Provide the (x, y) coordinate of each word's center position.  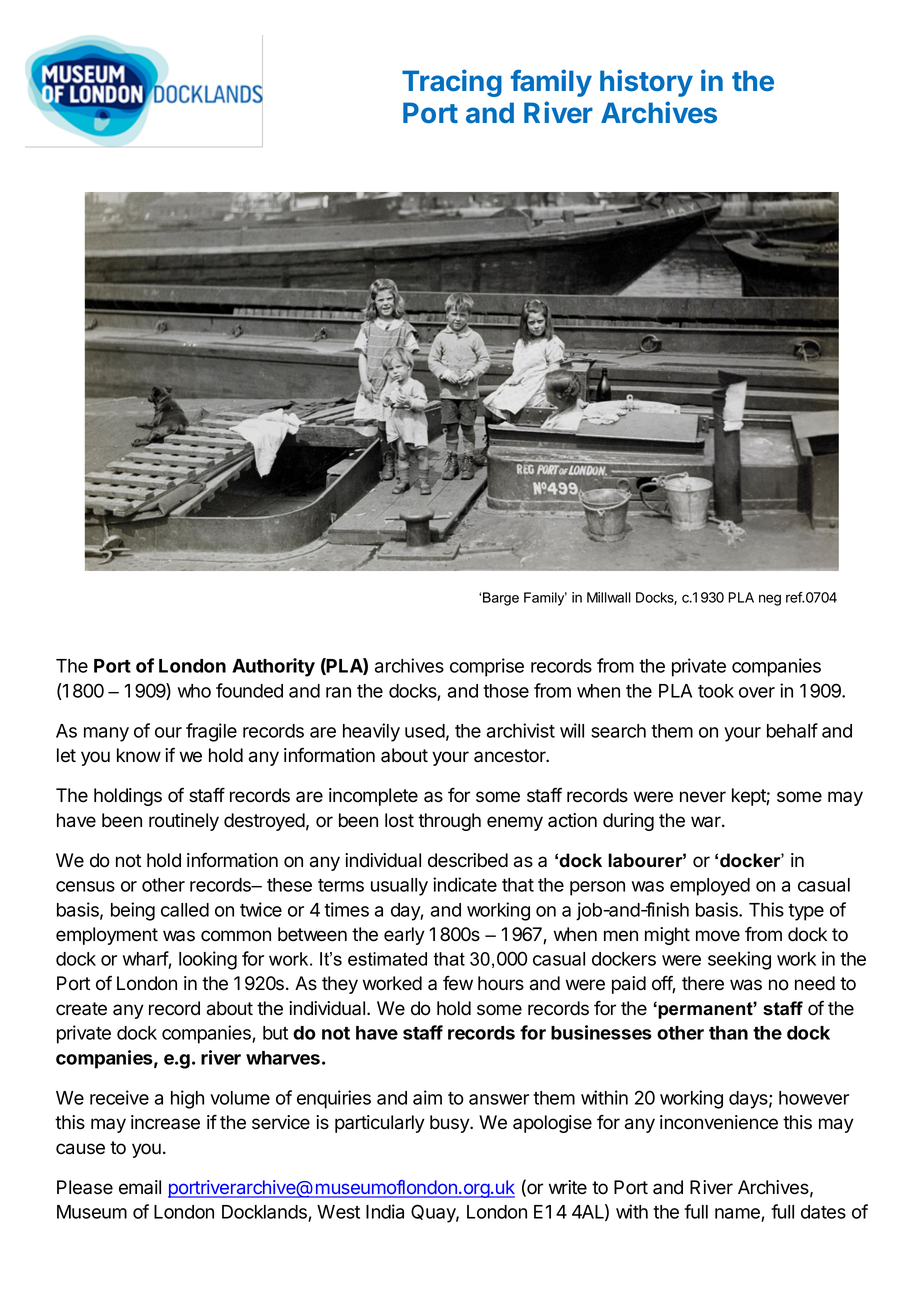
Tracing (452, 83)
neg (770, 600)
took (716, 691)
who (194, 691)
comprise (487, 667)
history (646, 83)
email (140, 1187)
